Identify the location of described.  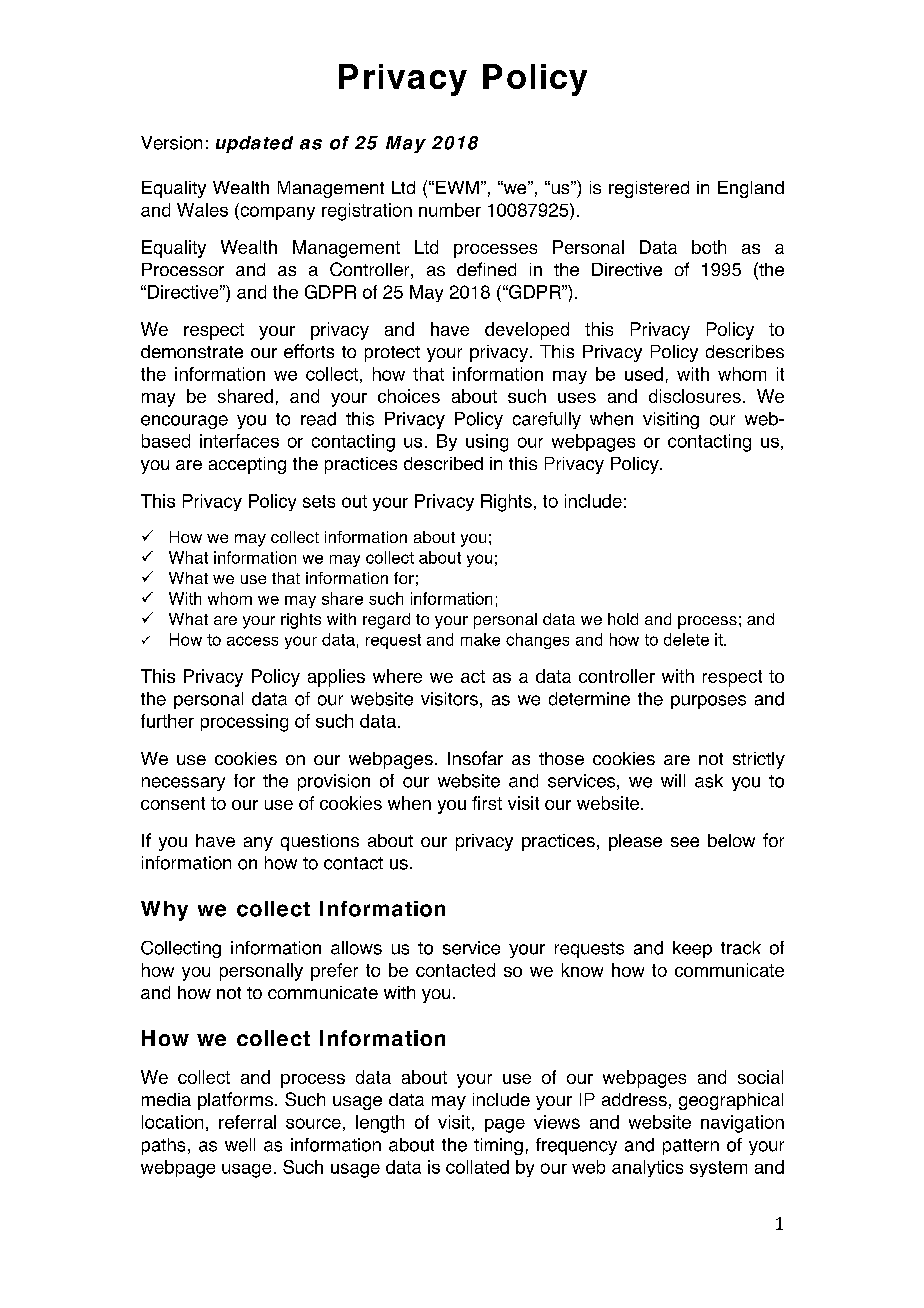
(443, 463).
